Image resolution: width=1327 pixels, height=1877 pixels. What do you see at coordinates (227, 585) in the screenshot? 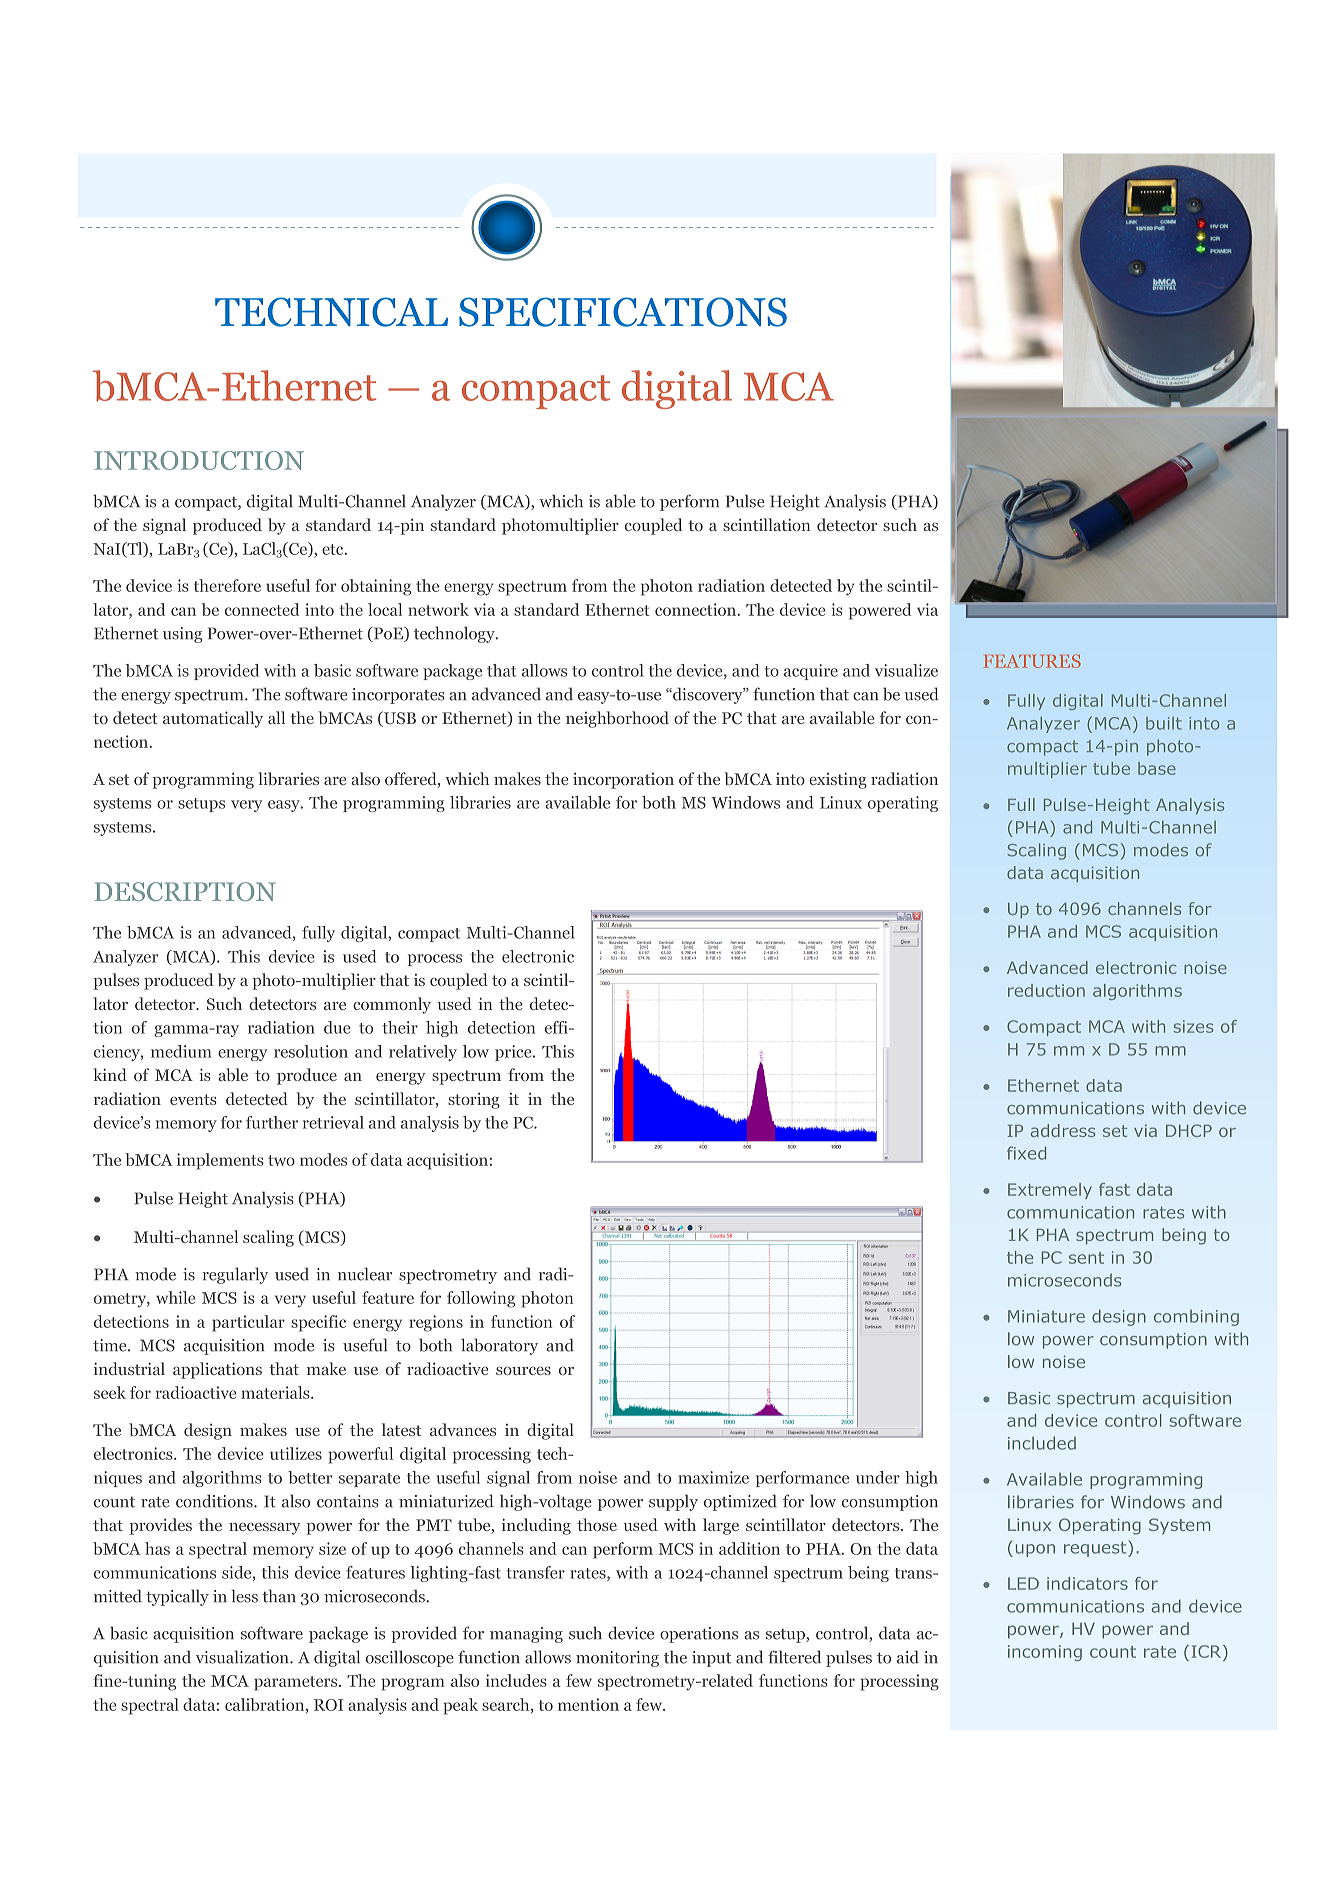
I see `therefore` at bounding box center [227, 585].
